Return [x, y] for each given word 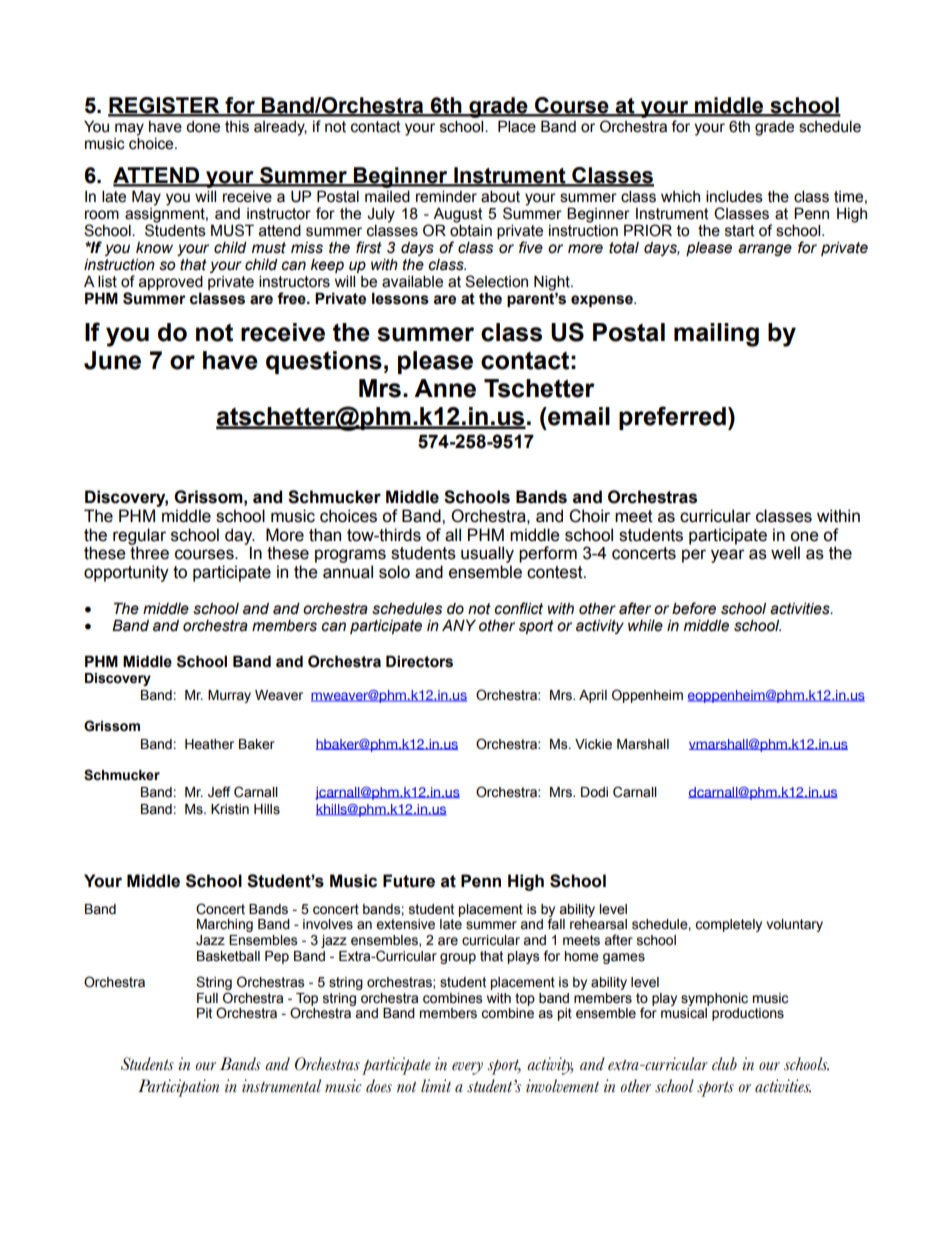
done [203, 127]
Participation [178, 1088]
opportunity [126, 573]
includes [734, 196]
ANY [459, 625]
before [694, 608]
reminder [446, 196]
